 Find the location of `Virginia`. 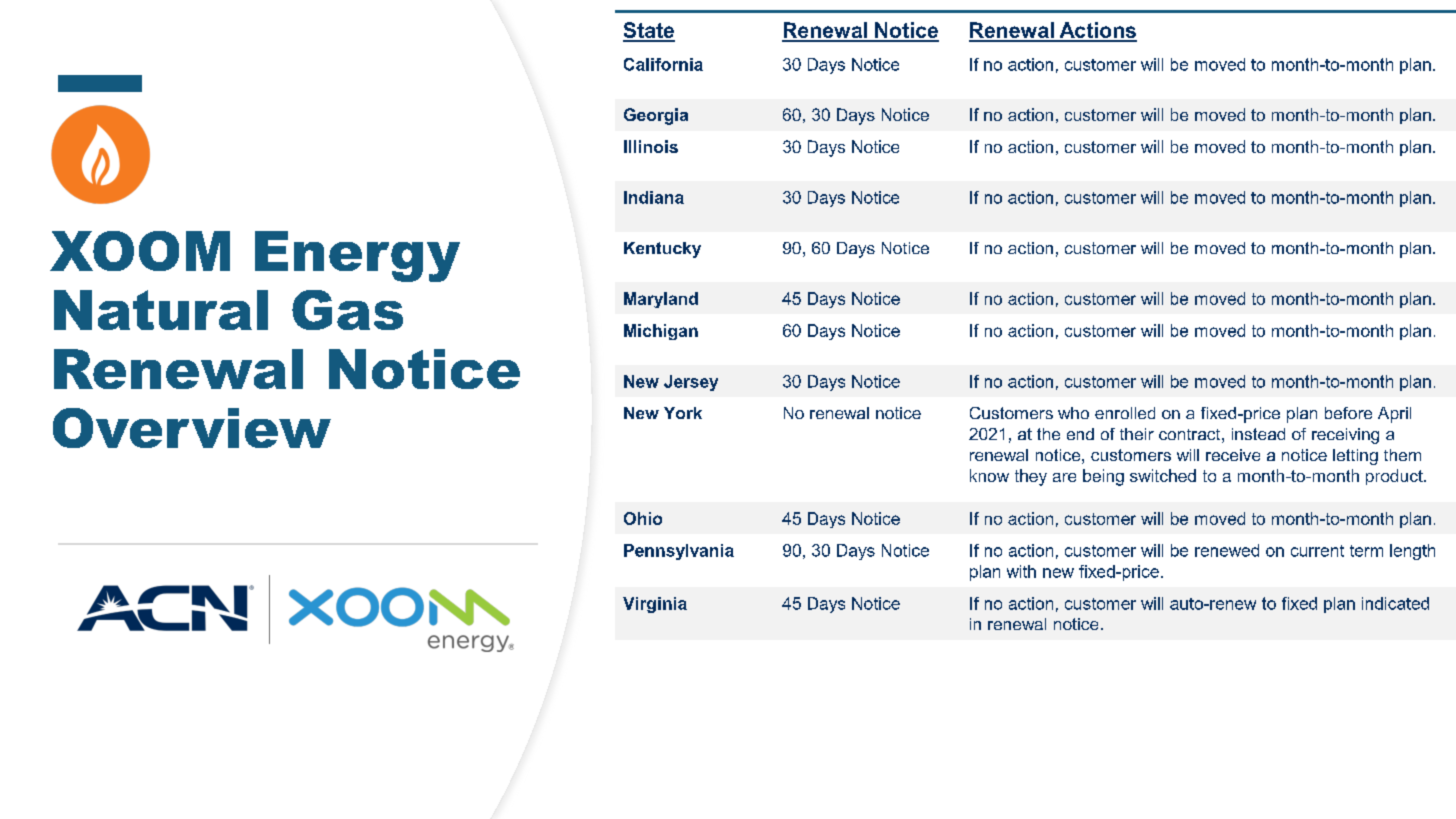

Virginia is located at coordinates (655, 605).
